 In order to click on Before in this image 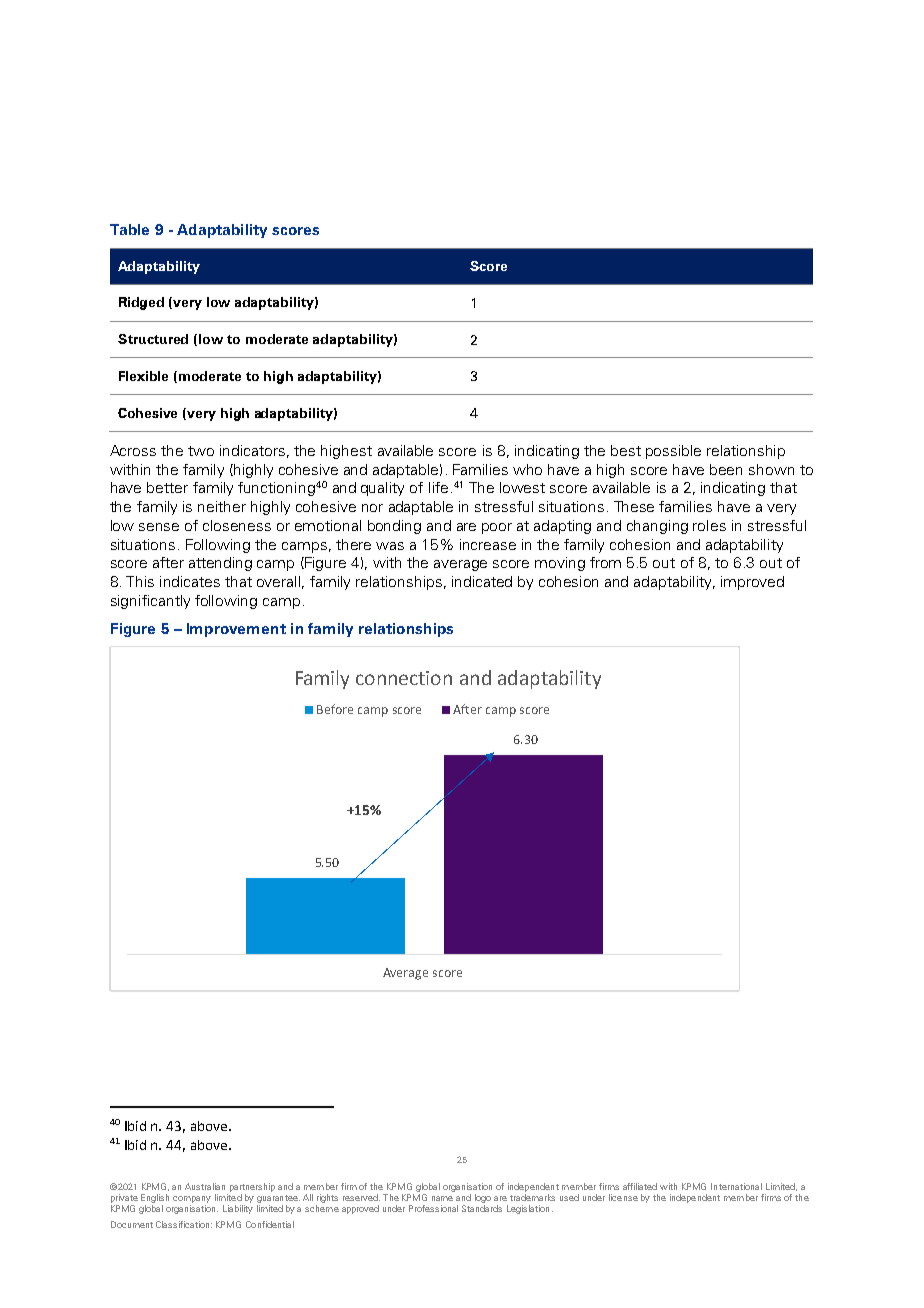, I will do `click(335, 709)`.
